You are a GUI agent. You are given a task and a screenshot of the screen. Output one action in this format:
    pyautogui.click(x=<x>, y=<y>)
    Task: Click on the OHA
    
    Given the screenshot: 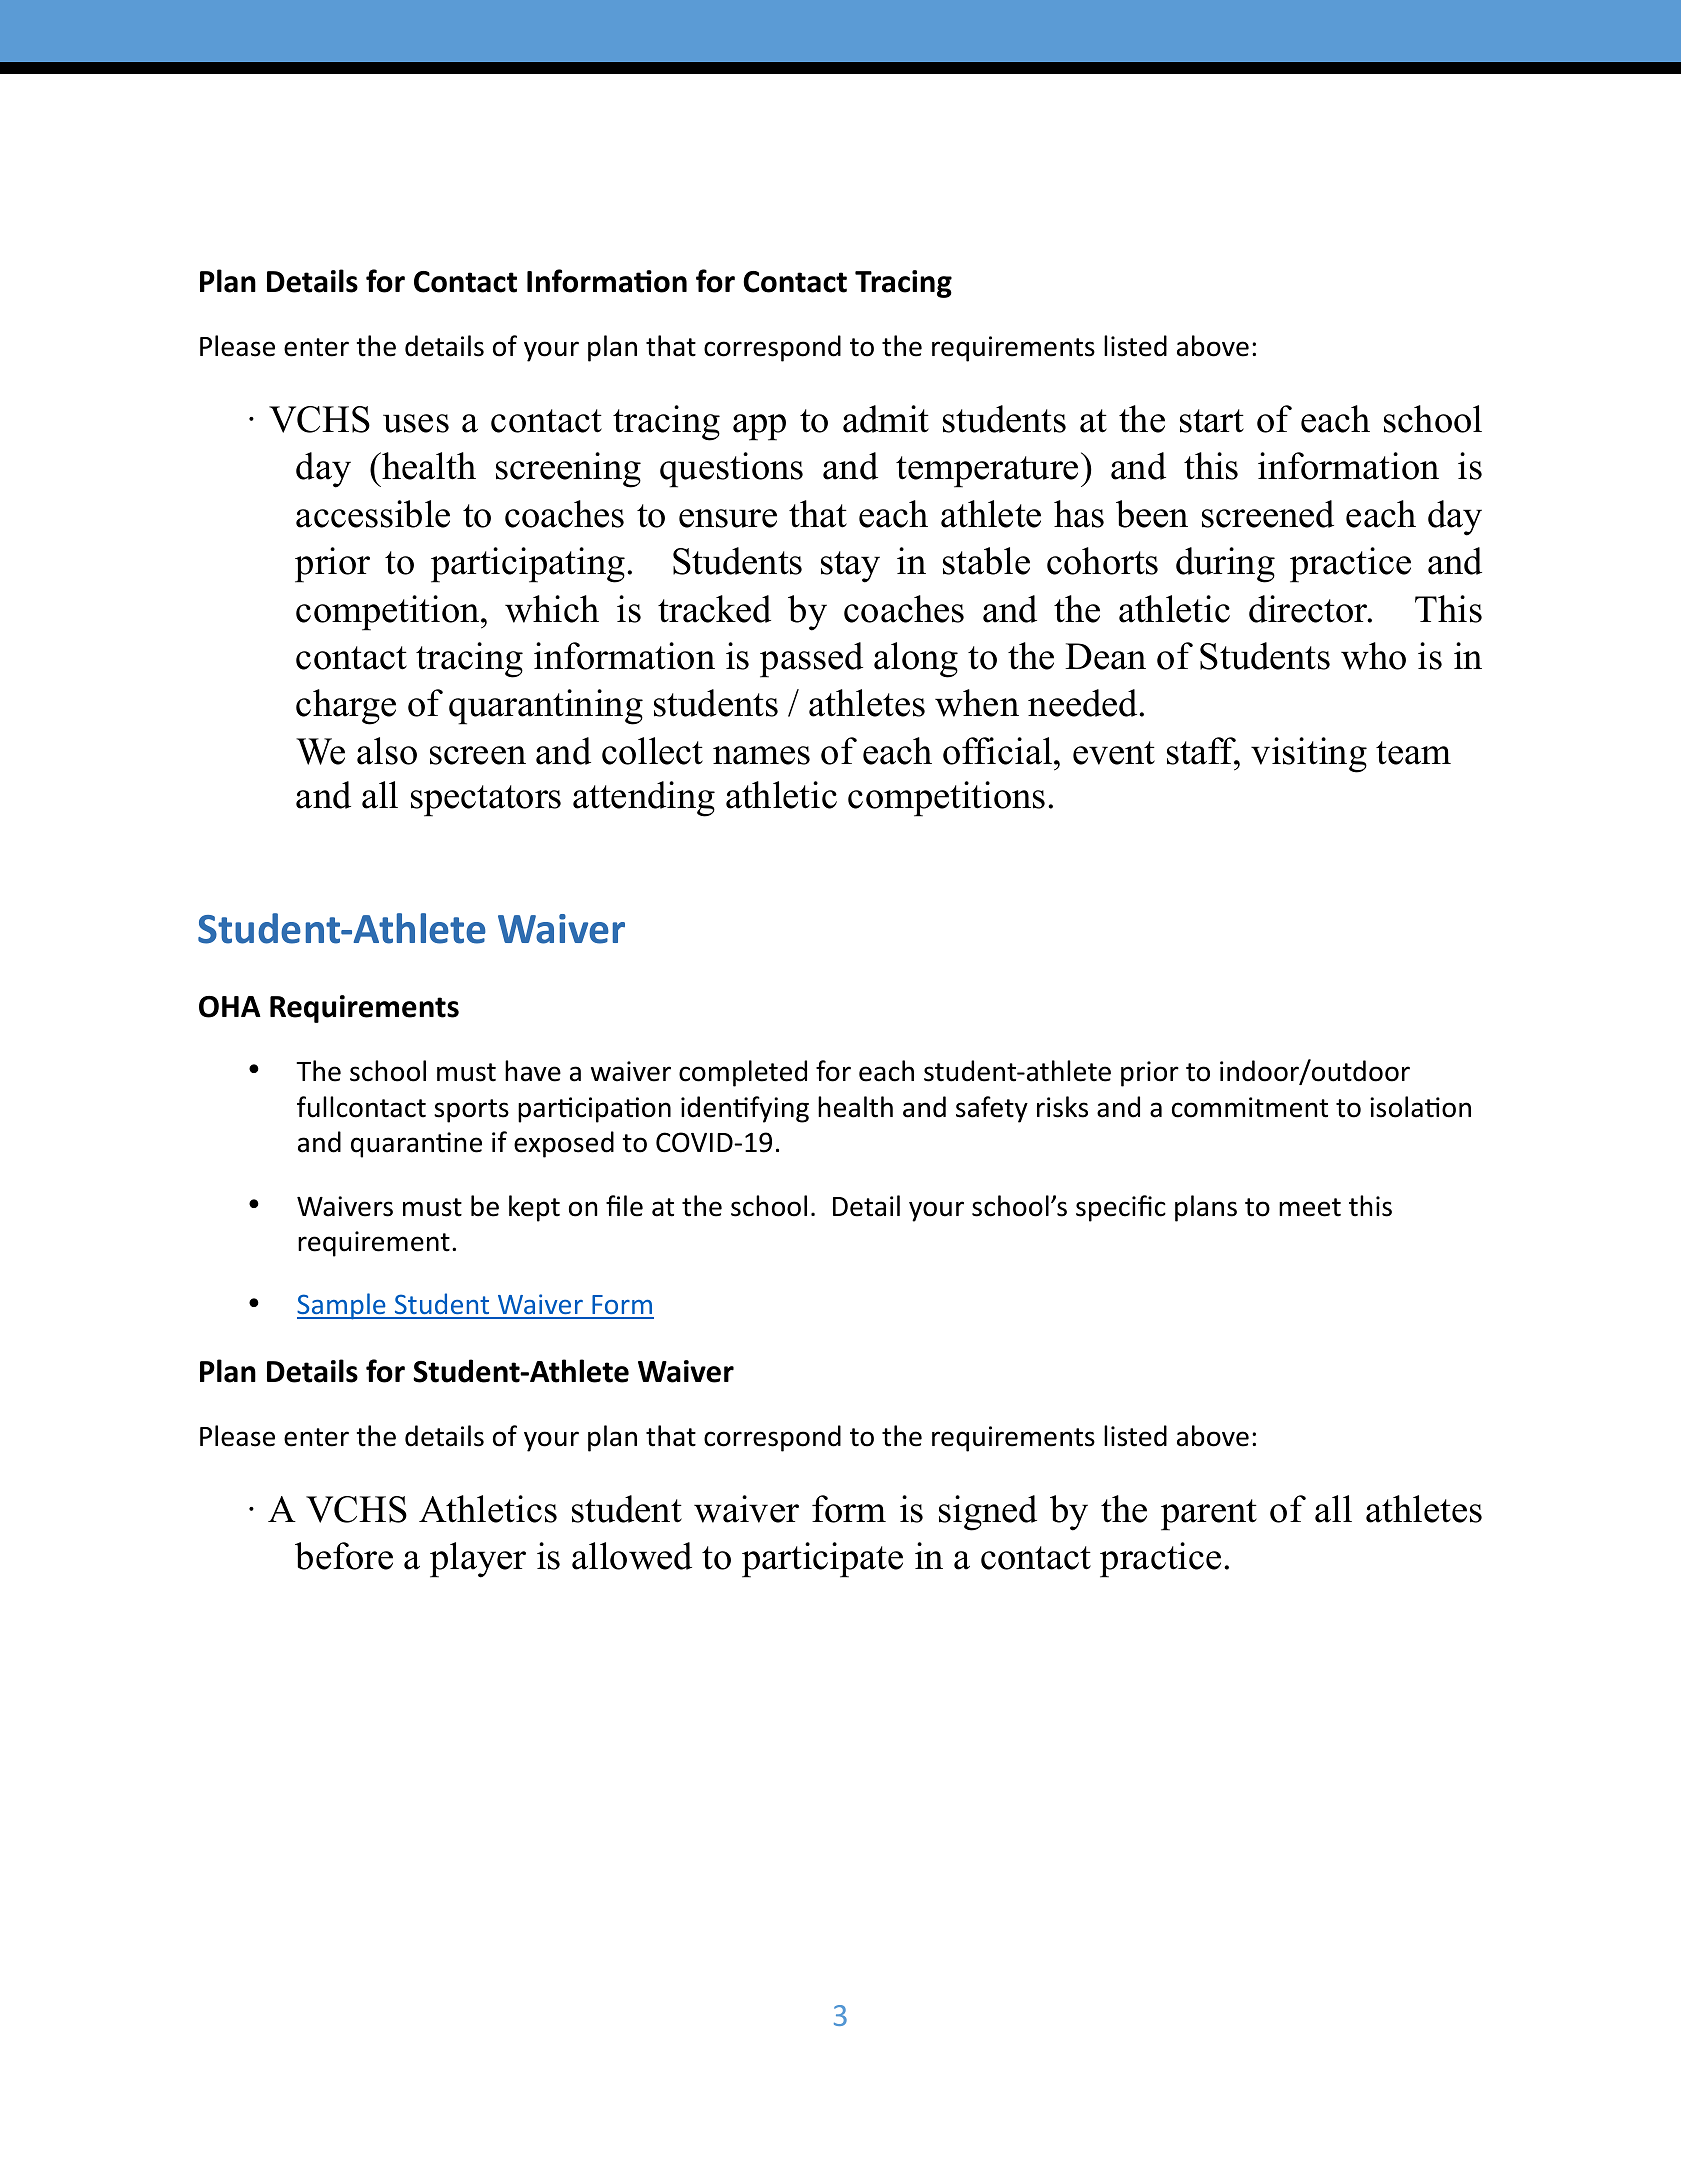 What is the action you would take?
    pyautogui.click(x=230, y=1007)
